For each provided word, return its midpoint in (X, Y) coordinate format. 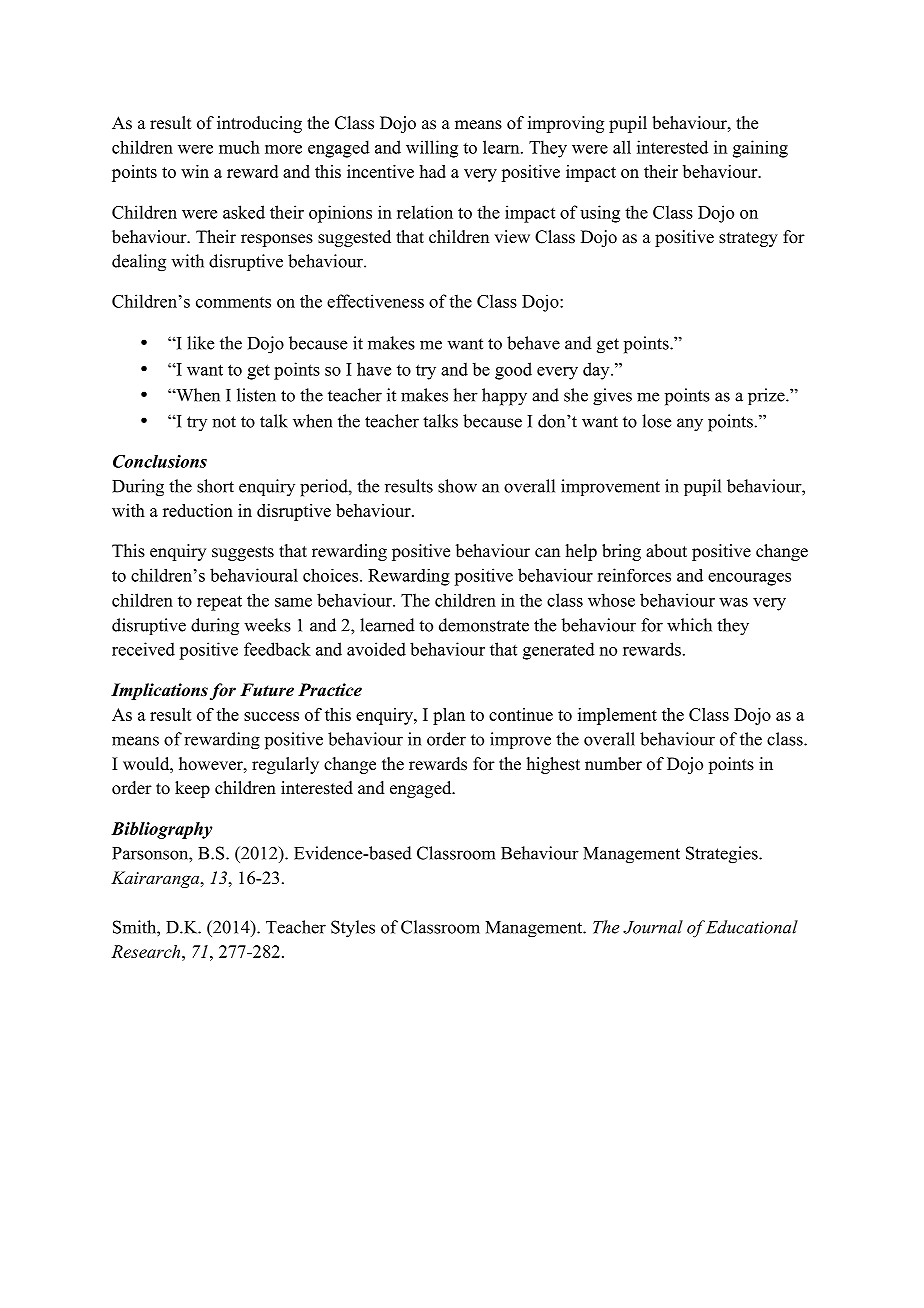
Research (147, 951)
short (215, 486)
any (690, 425)
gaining (760, 149)
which (689, 625)
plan (449, 716)
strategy (748, 239)
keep (192, 789)
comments (233, 302)
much (239, 147)
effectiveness (375, 301)
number (613, 764)
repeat (219, 603)
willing (432, 149)
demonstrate (484, 625)
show (457, 486)
